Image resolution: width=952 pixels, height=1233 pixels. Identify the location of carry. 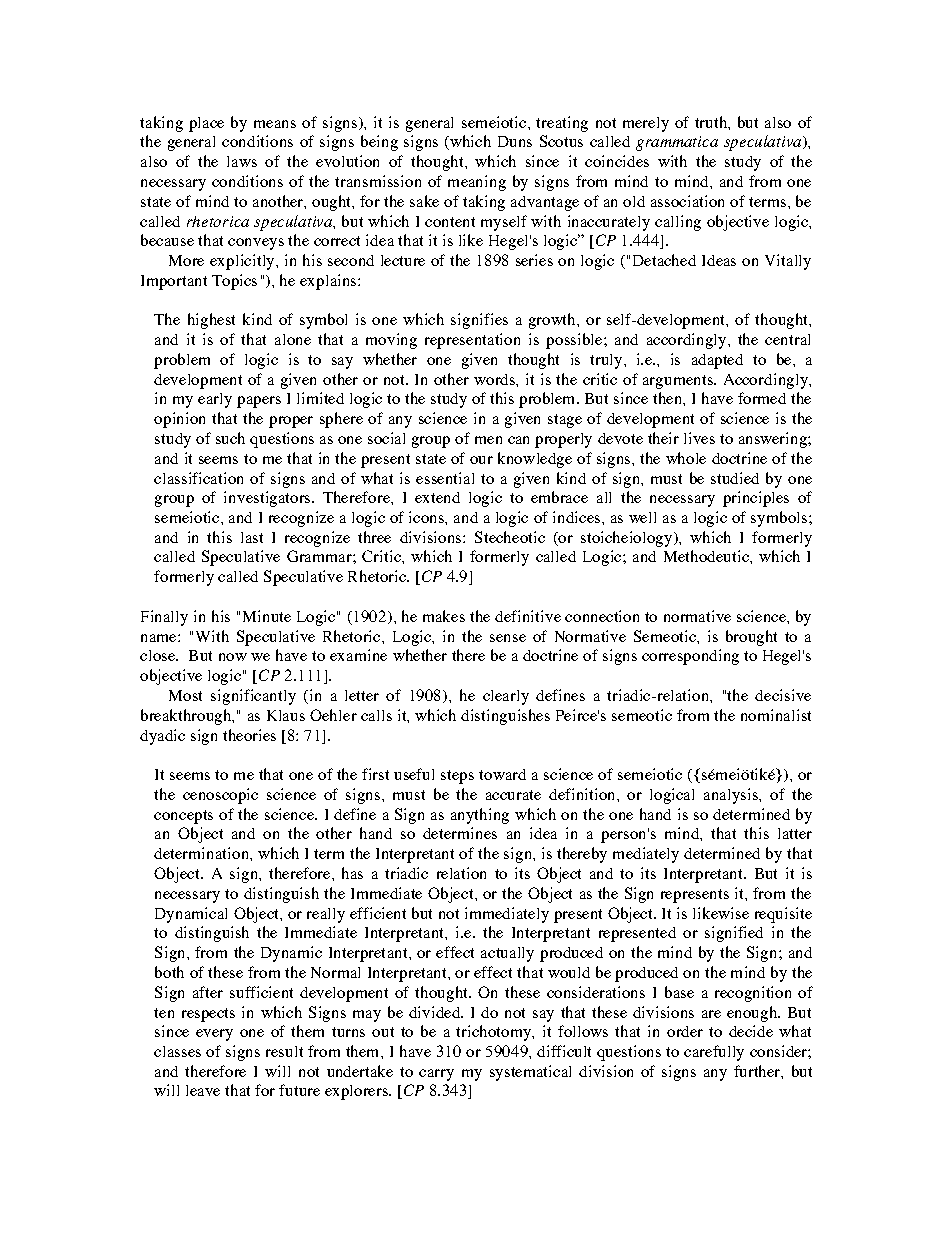
(436, 1075).
